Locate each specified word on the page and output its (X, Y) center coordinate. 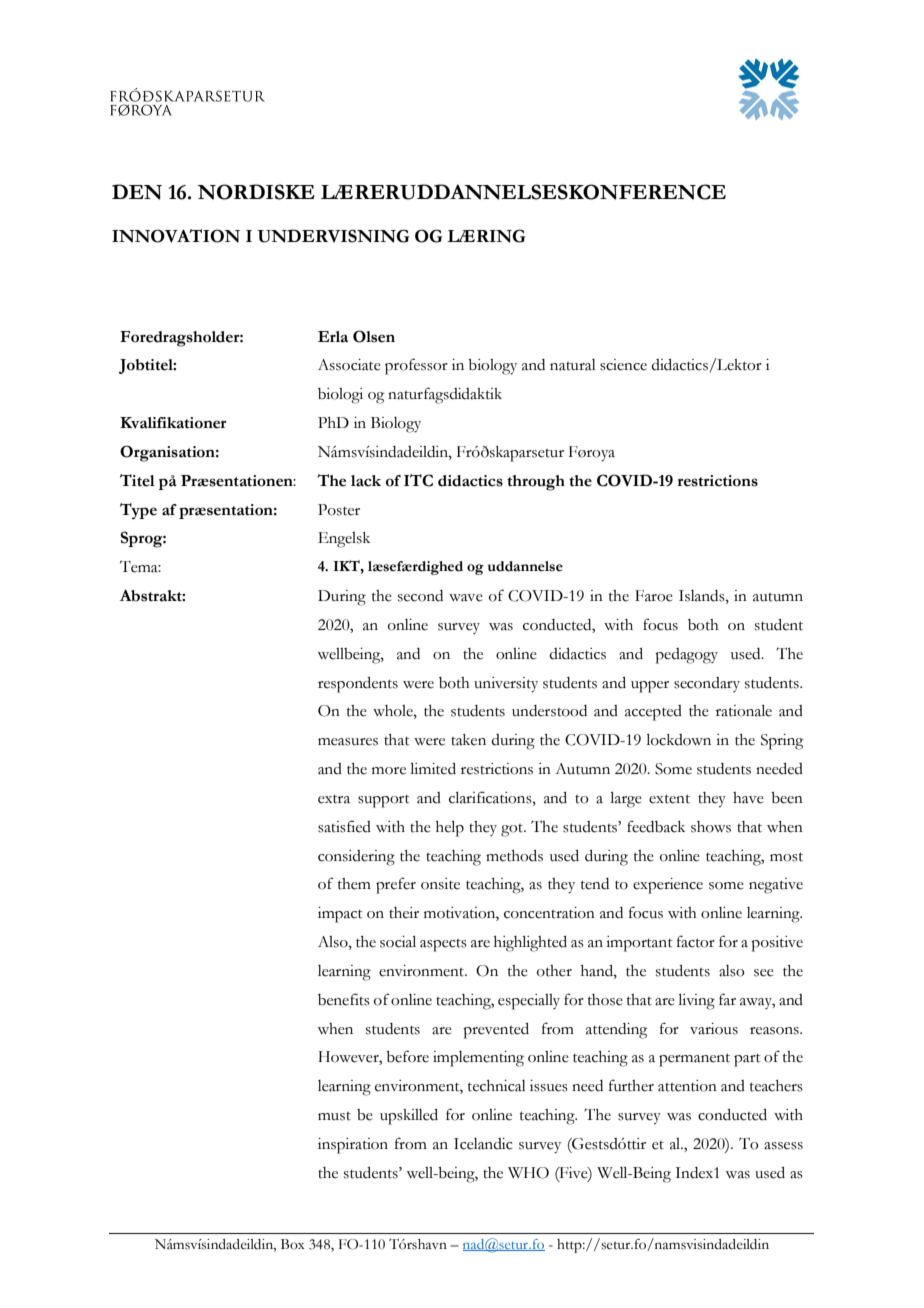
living (697, 1002)
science (623, 365)
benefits (344, 999)
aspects (443, 945)
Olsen (374, 336)
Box (293, 1244)
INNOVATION (176, 236)
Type (138, 511)
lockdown (679, 740)
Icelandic (483, 1144)
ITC (418, 480)
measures (348, 742)
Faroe (654, 596)
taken (468, 740)
